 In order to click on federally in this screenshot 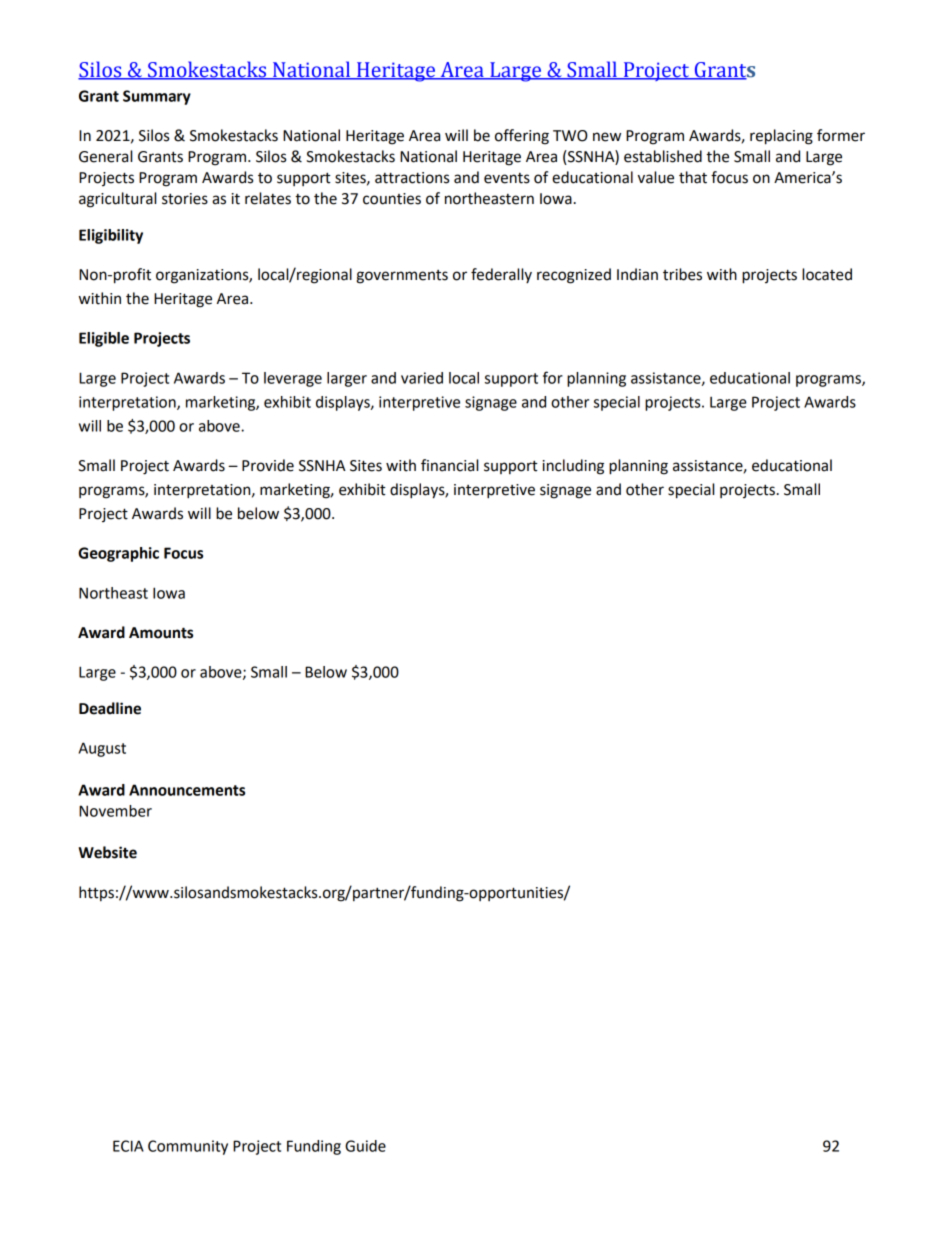, I will do `click(501, 275)`.
